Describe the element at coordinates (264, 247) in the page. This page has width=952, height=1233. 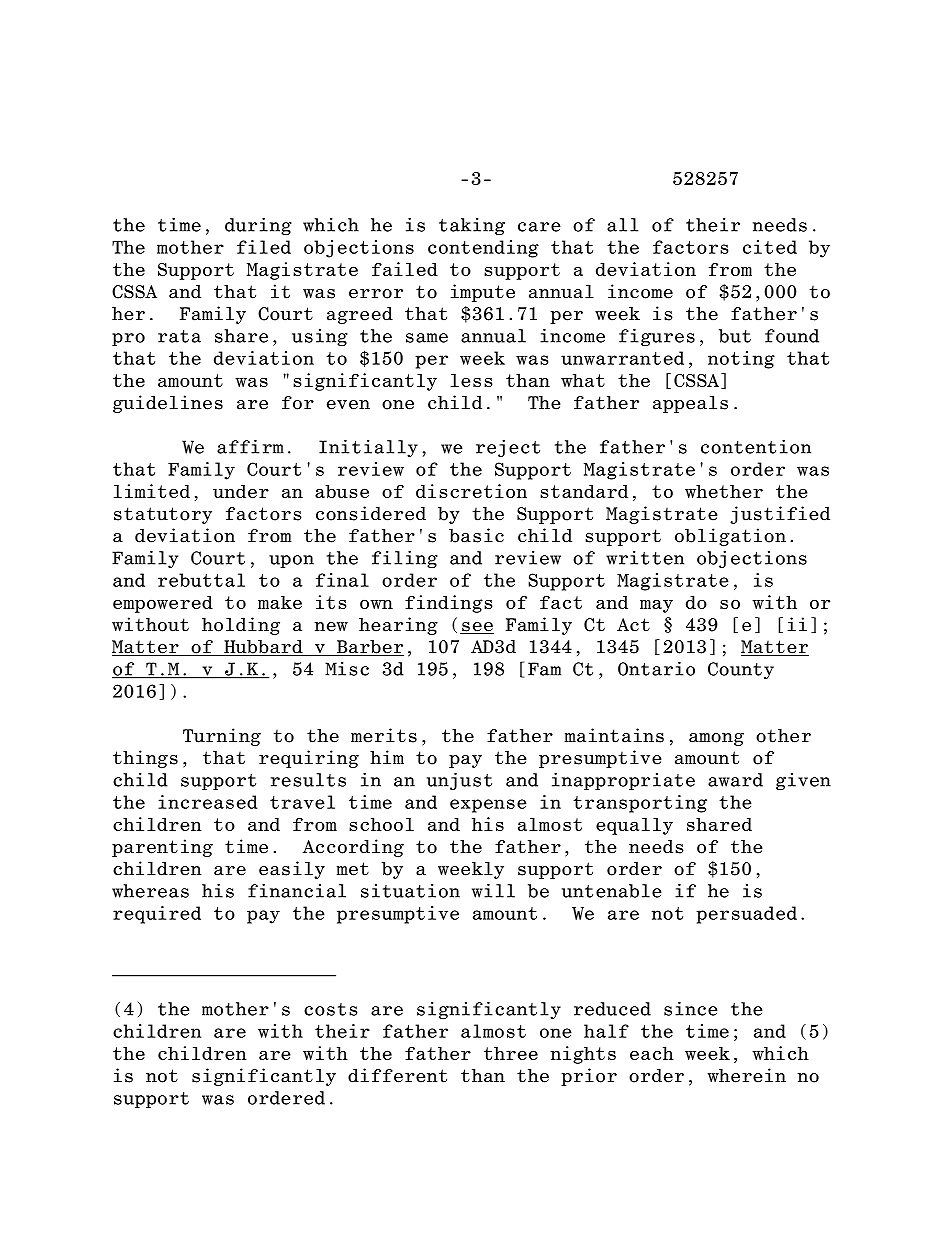
I see `filed` at that location.
